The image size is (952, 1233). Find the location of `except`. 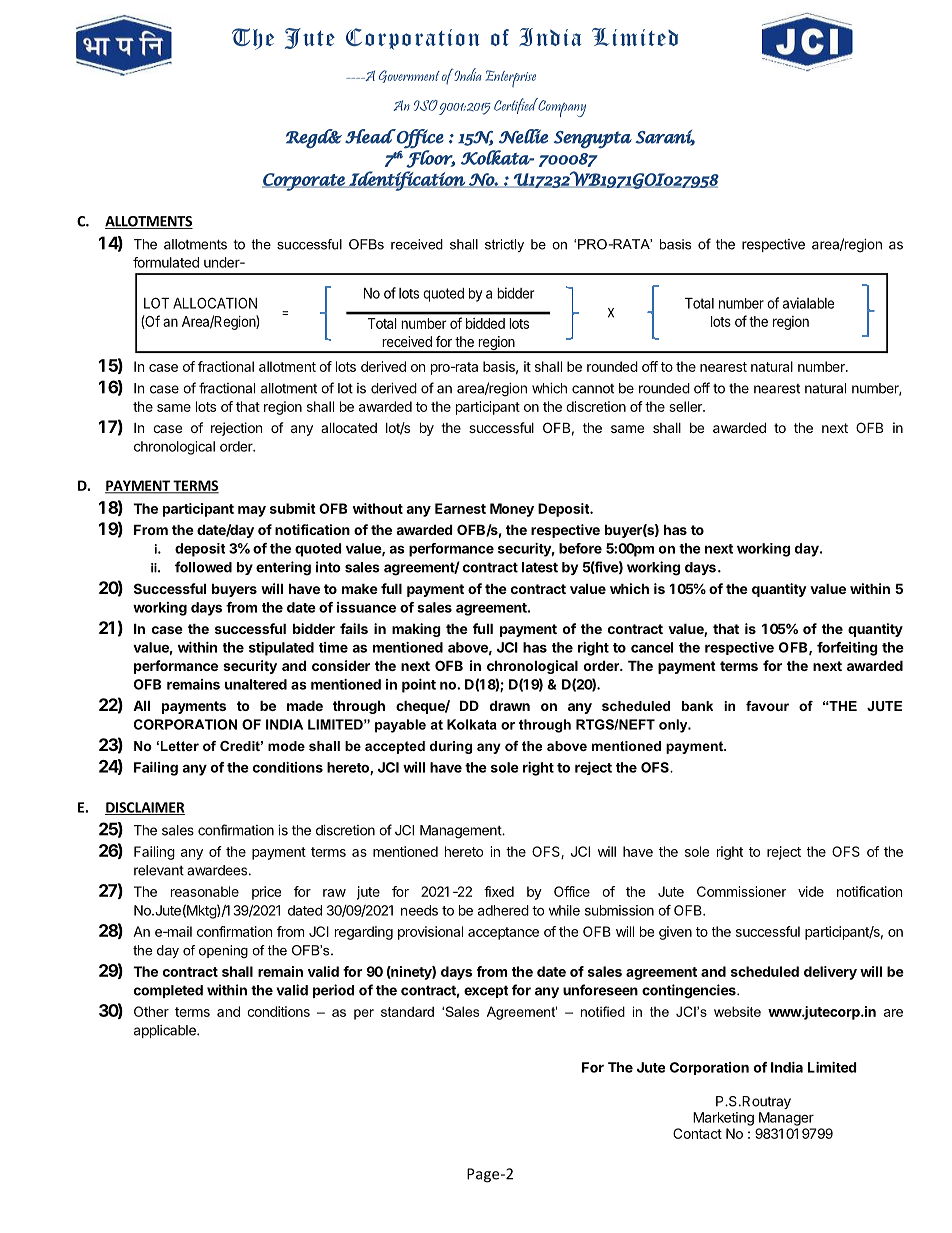

except is located at coordinates (486, 991).
